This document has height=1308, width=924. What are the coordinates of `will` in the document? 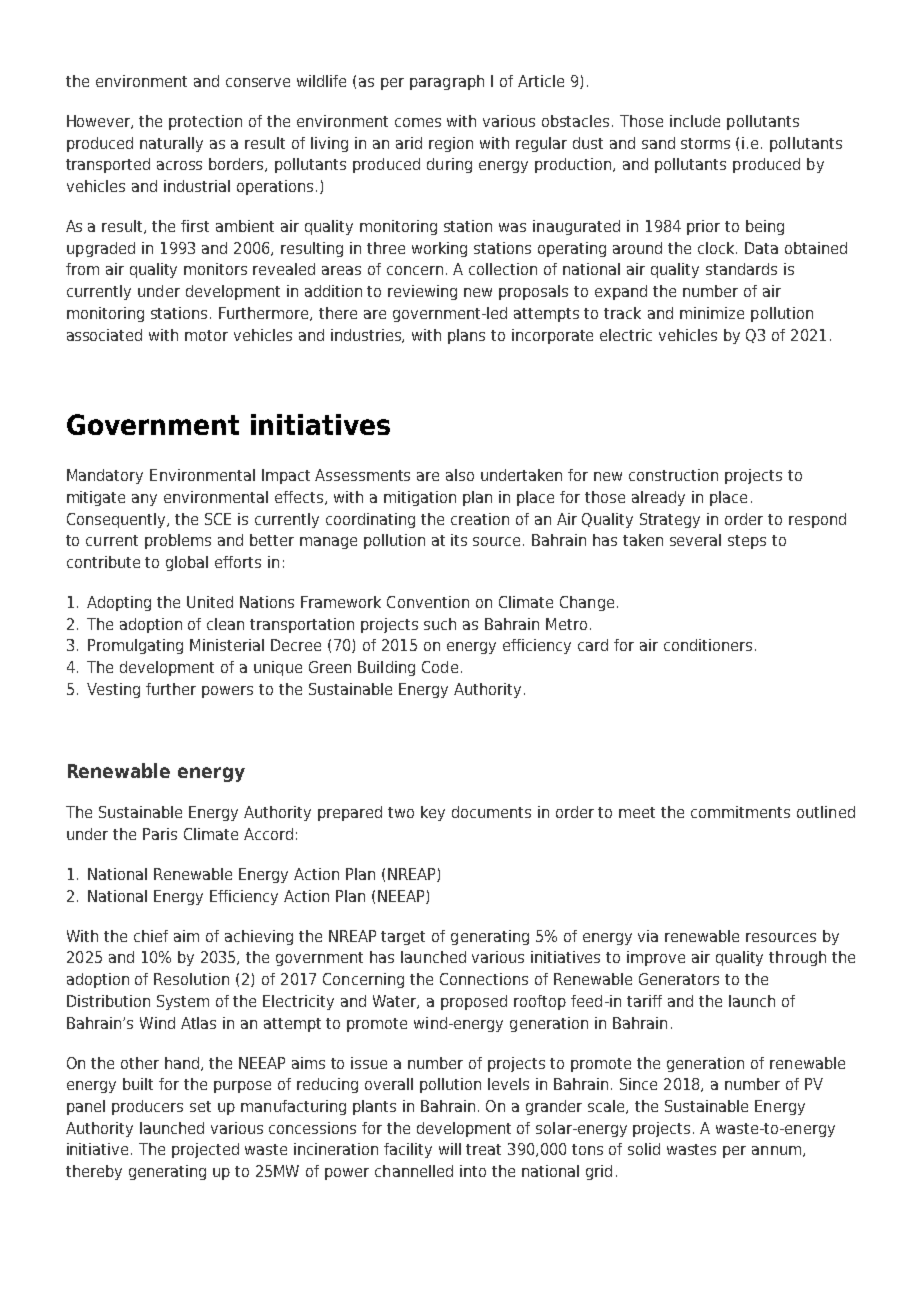 It's located at (450, 1149).
